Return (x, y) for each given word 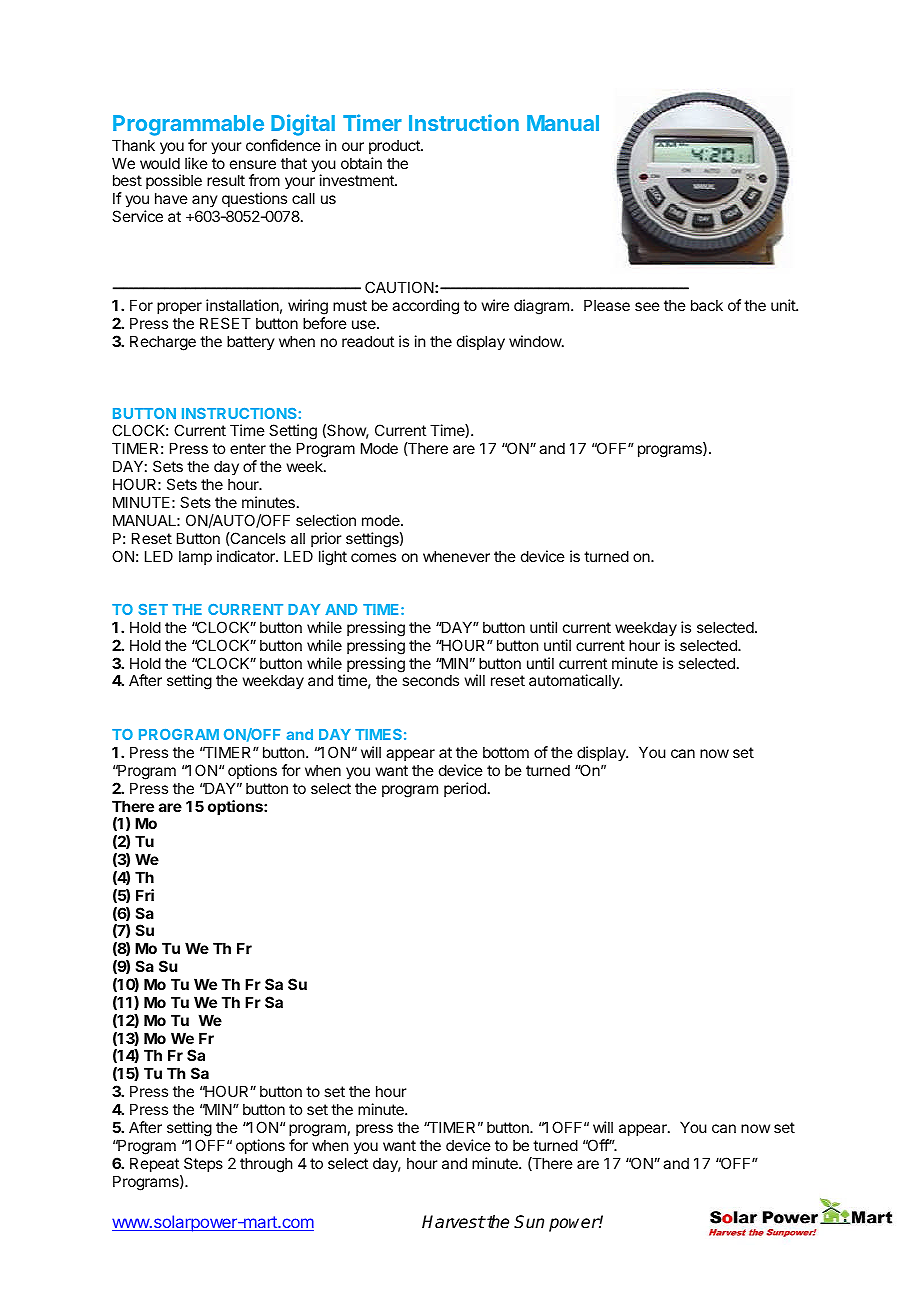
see (647, 306)
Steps (203, 1164)
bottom (506, 752)
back (707, 305)
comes (373, 557)
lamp (195, 557)
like (196, 163)
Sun (529, 1222)
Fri (145, 895)
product (395, 146)
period (465, 789)
